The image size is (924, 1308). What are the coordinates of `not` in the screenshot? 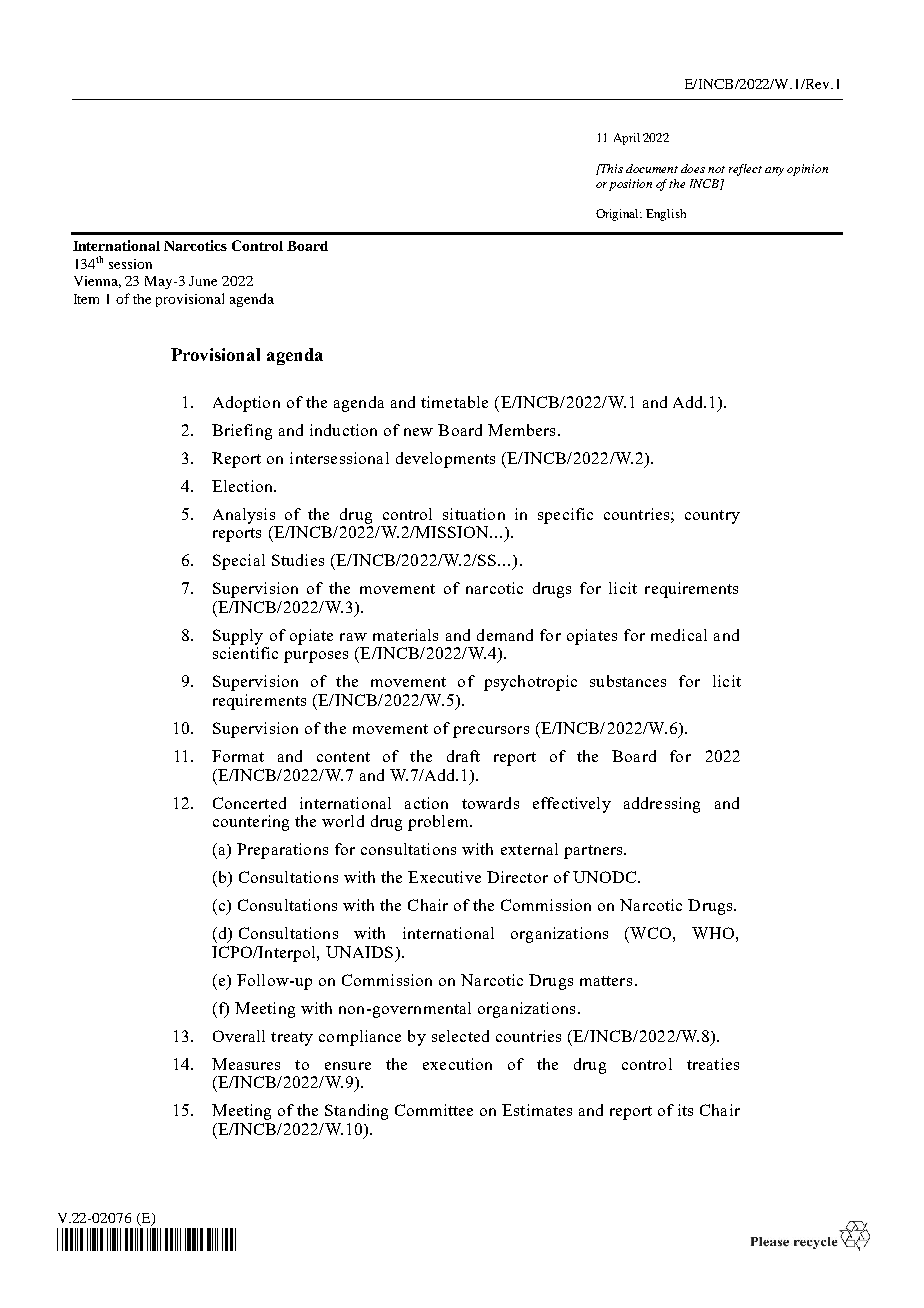 It's located at (716, 169).
